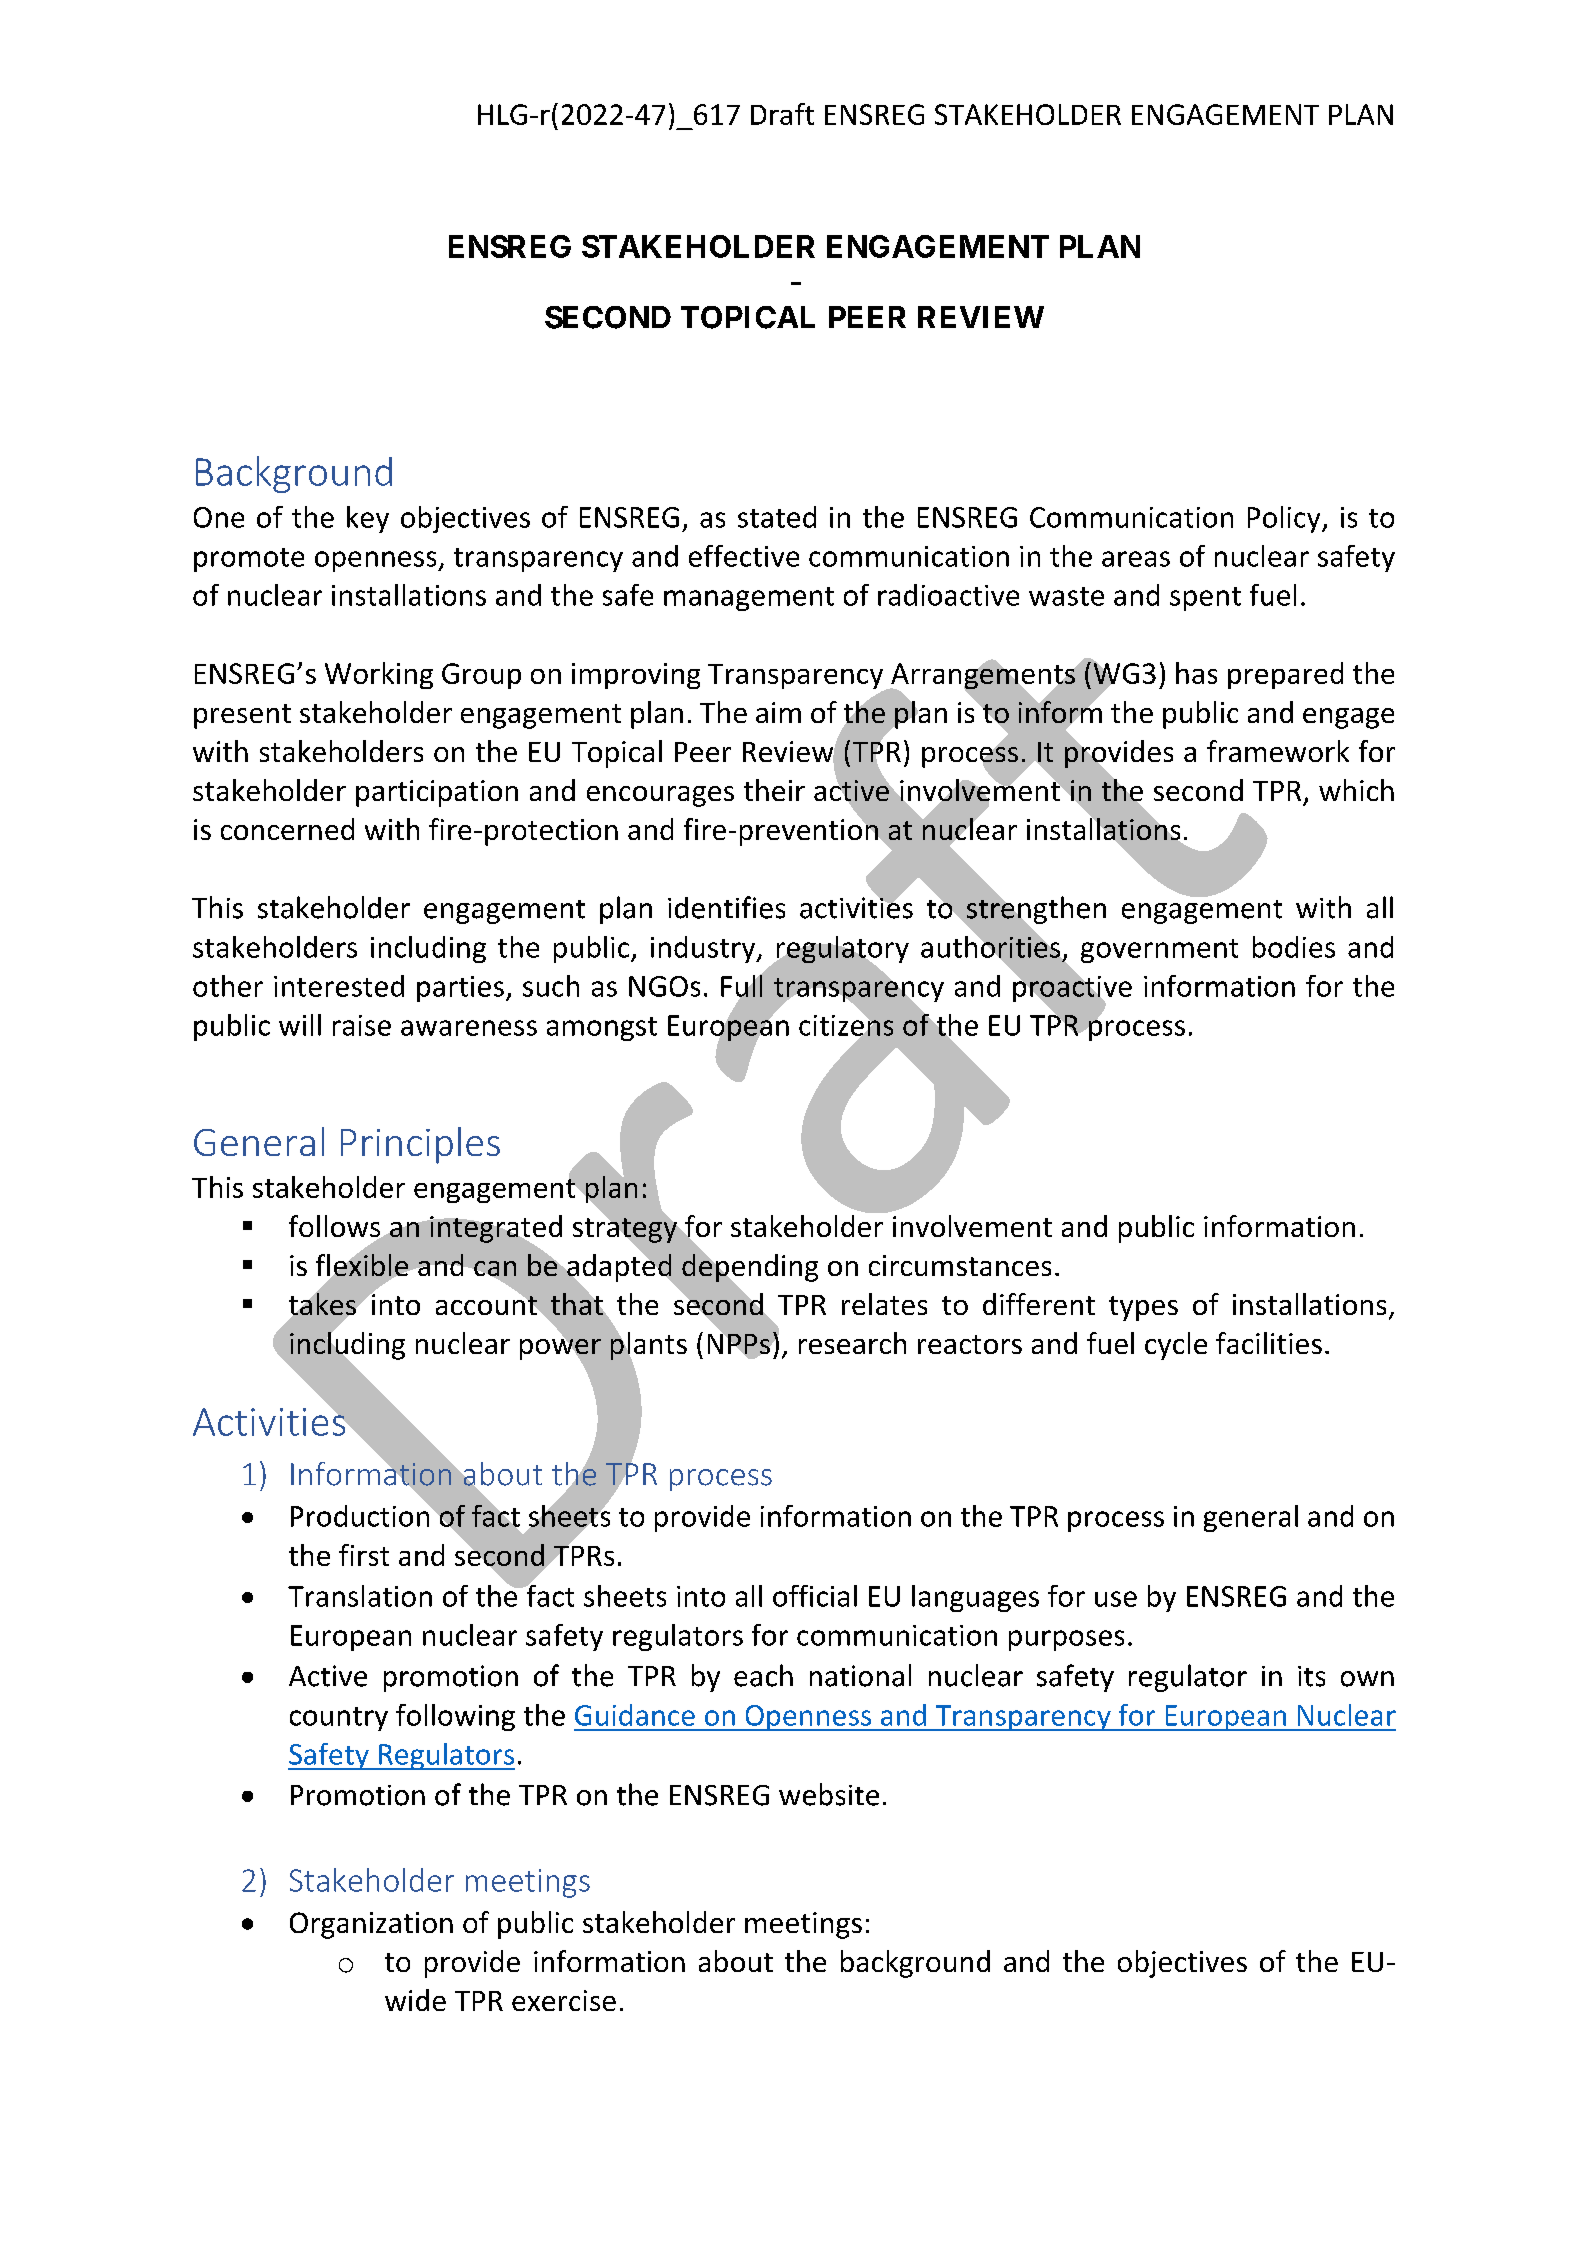 Image resolution: width=1588 pixels, height=2246 pixels. I want to click on government, so click(1159, 951).
